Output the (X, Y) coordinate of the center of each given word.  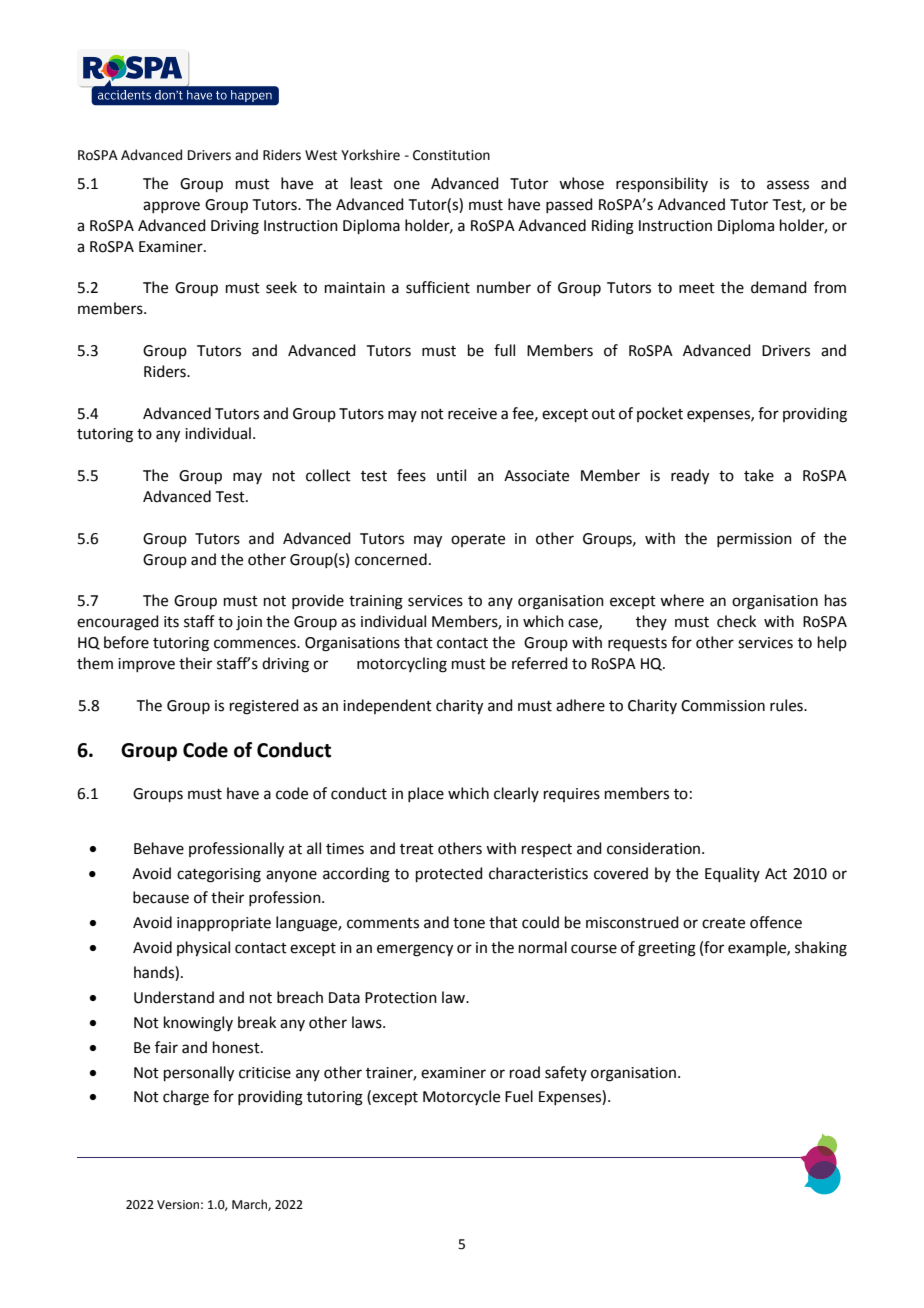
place (426, 794)
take (759, 475)
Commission (723, 706)
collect (328, 475)
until (451, 475)
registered (264, 707)
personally (199, 1074)
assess (788, 185)
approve (171, 207)
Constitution (451, 155)
